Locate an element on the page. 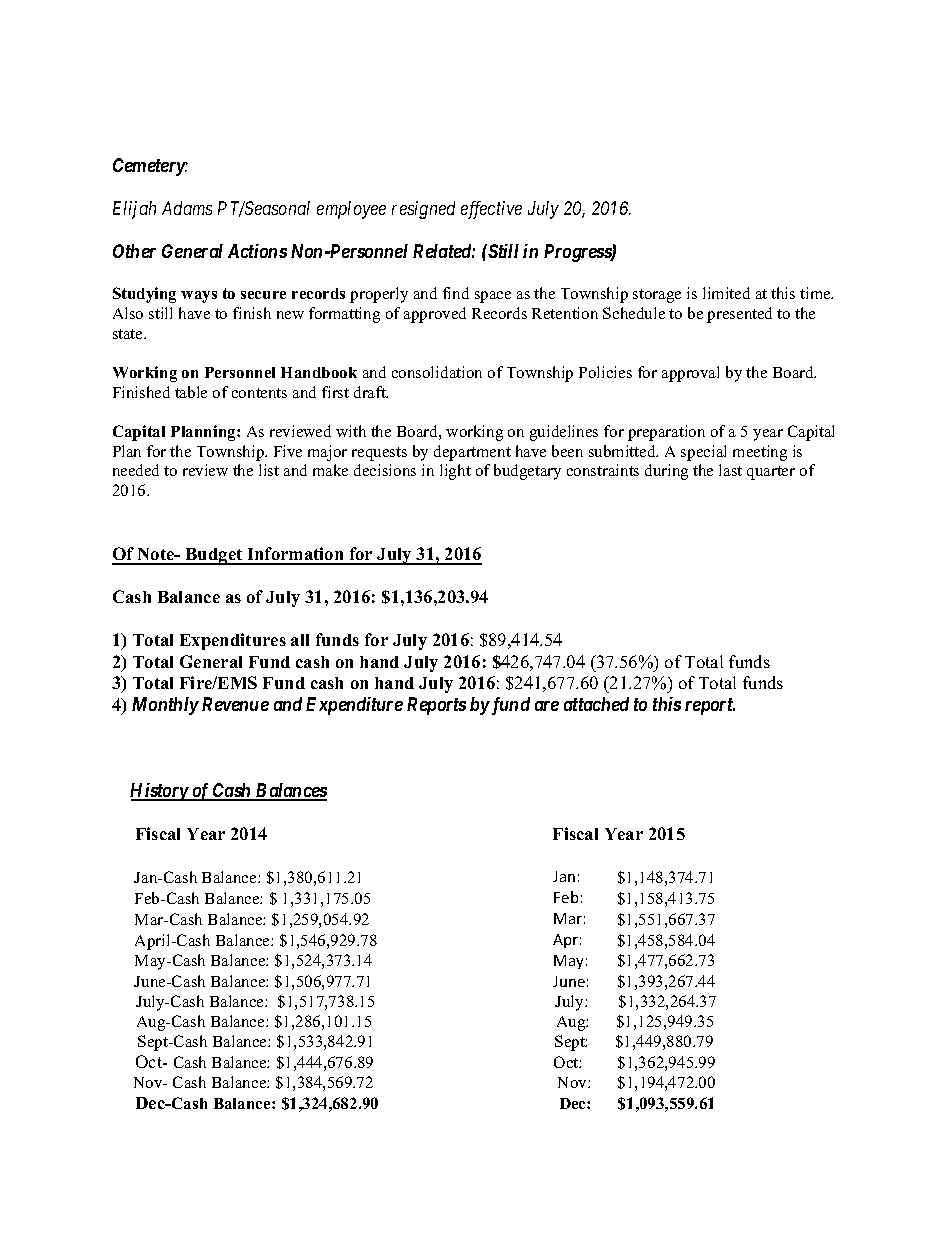 The width and height of the image is (952, 1233). list is located at coordinates (269, 470).
